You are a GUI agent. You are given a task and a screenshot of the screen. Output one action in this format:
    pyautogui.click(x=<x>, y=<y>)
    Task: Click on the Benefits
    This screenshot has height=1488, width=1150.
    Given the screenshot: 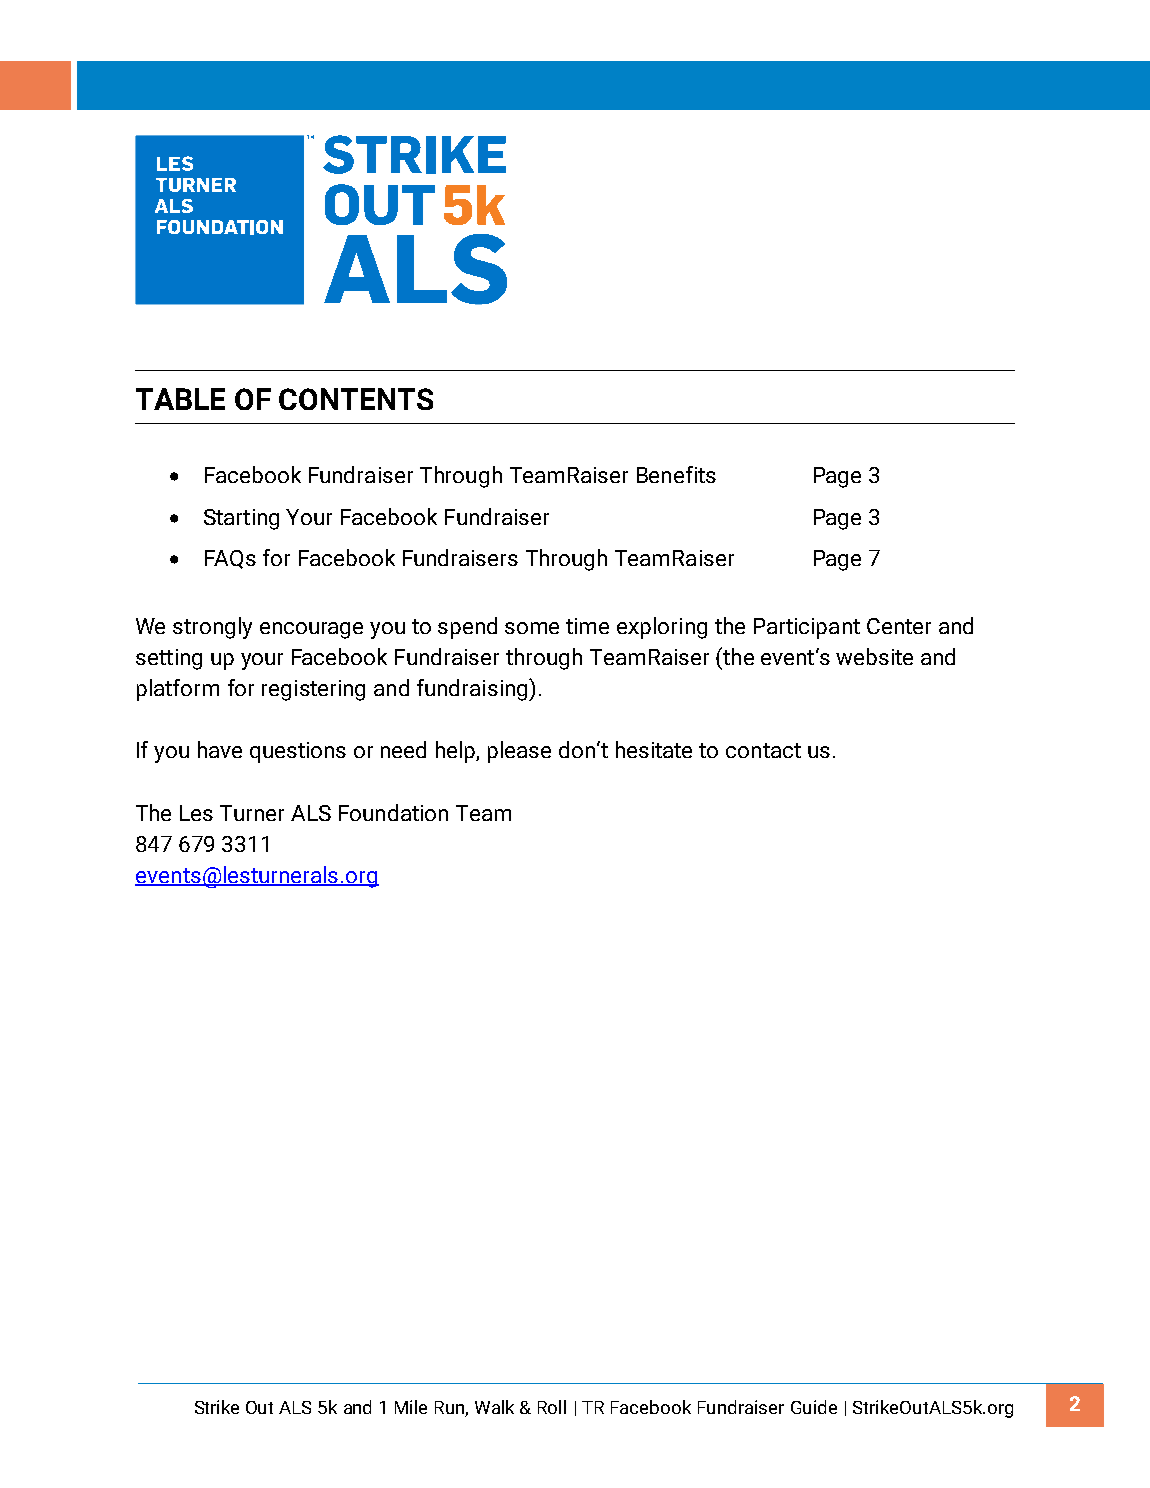 What is the action you would take?
    pyautogui.click(x=676, y=474)
